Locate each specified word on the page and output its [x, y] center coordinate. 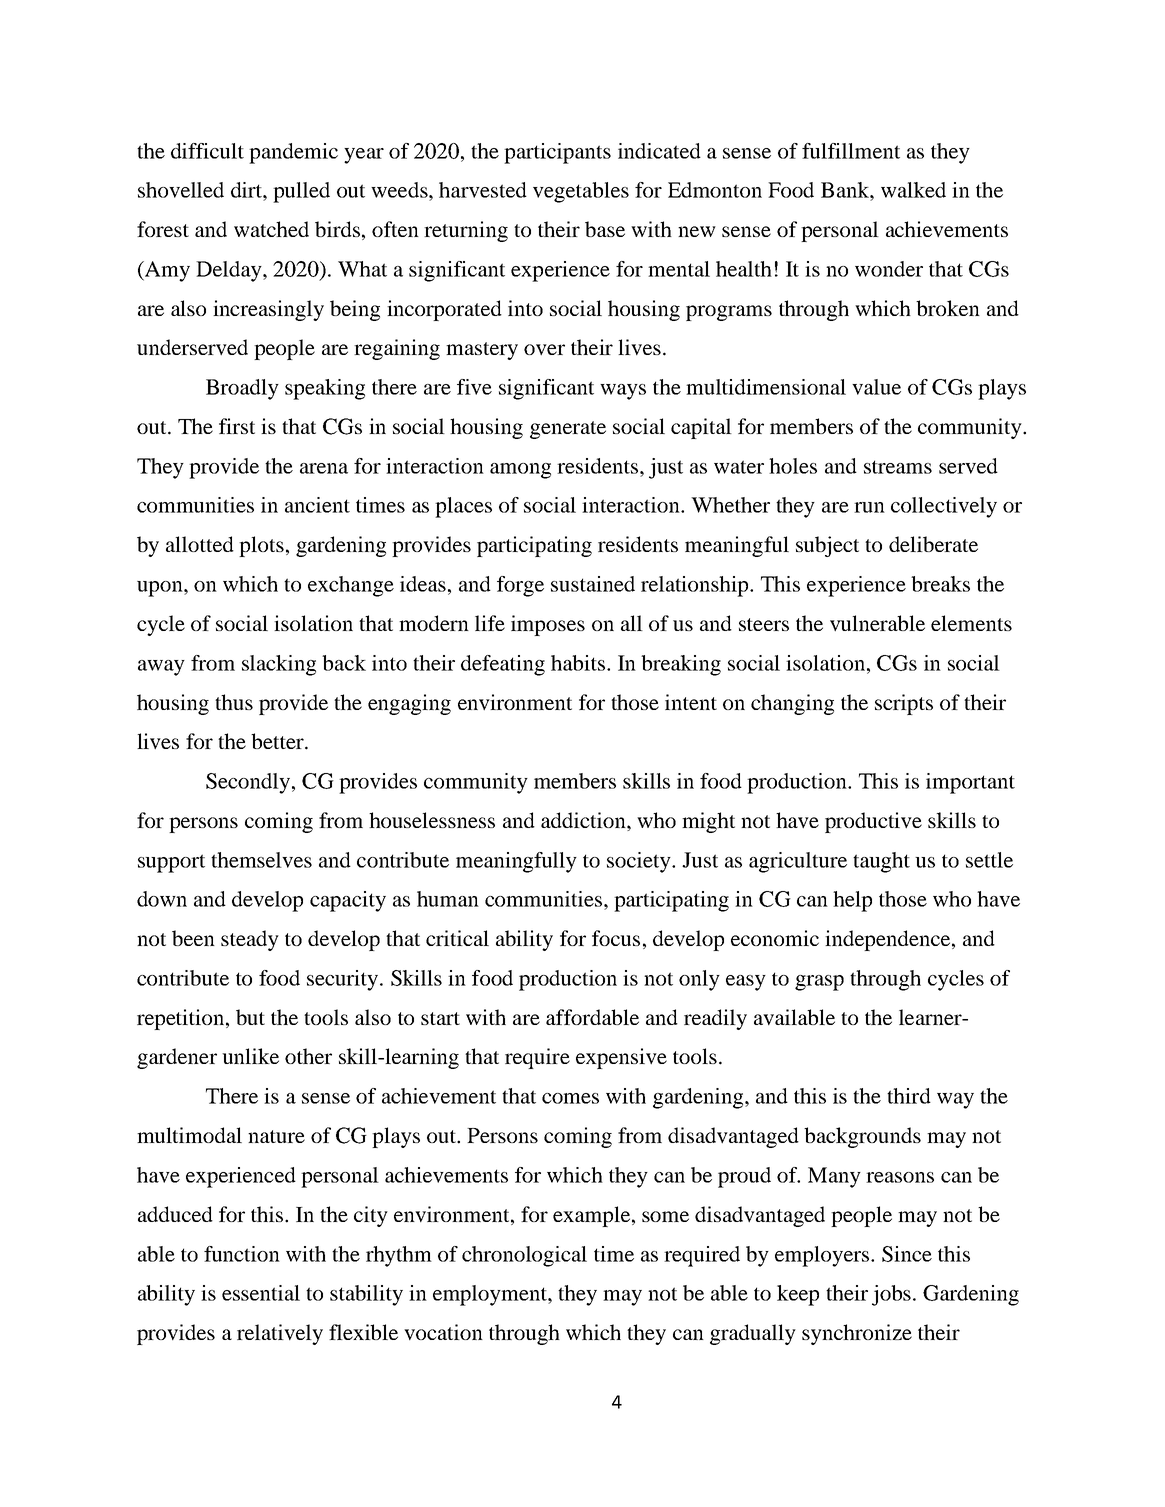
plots [261, 546]
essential [261, 1293]
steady [250, 940]
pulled [301, 192]
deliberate [933, 544]
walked [913, 190]
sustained [593, 584]
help [852, 901]
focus [616, 938]
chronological [524, 1256]
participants [557, 153]
